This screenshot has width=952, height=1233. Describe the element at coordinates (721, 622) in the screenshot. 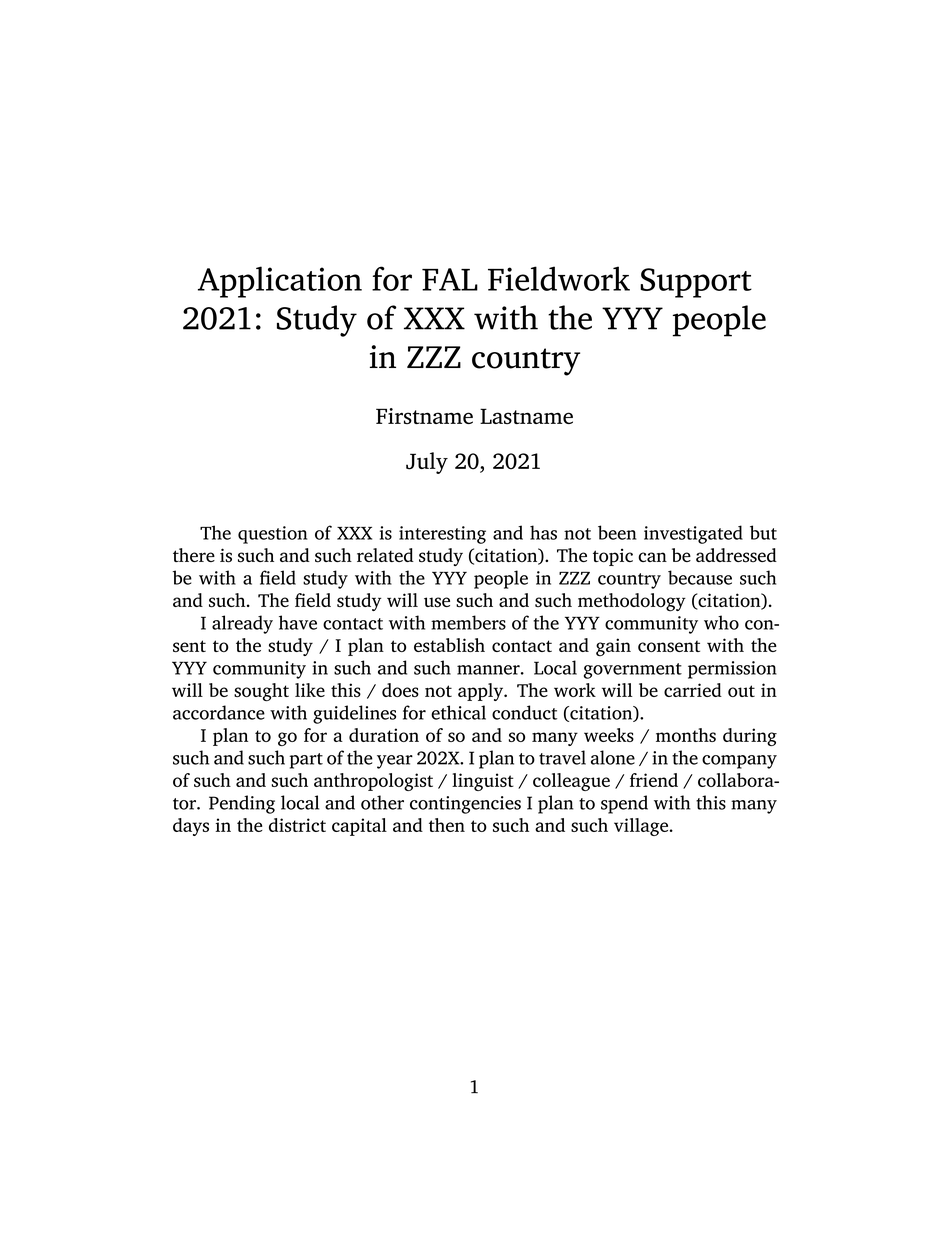

I see `who` at that location.
